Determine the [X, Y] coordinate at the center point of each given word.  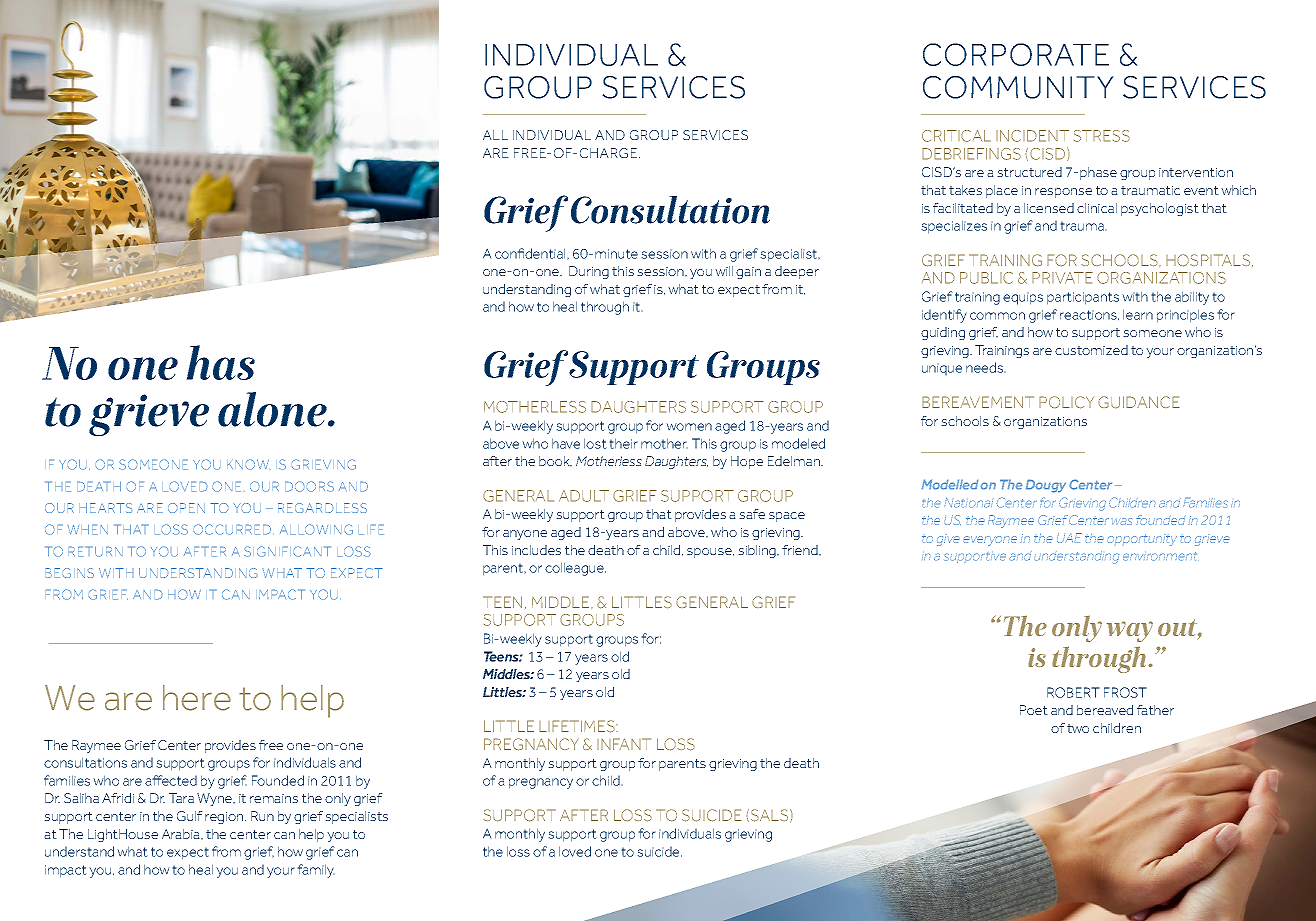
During [589, 272]
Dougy [1046, 486]
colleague [575, 569]
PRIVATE [1062, 278]
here [197, 698]
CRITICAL [956, 136]
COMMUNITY [1018, 87]
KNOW [249, 464]
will [724, 271]
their [623, 443]
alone [273, 409]
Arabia [182, 834]
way [1130, 631]
